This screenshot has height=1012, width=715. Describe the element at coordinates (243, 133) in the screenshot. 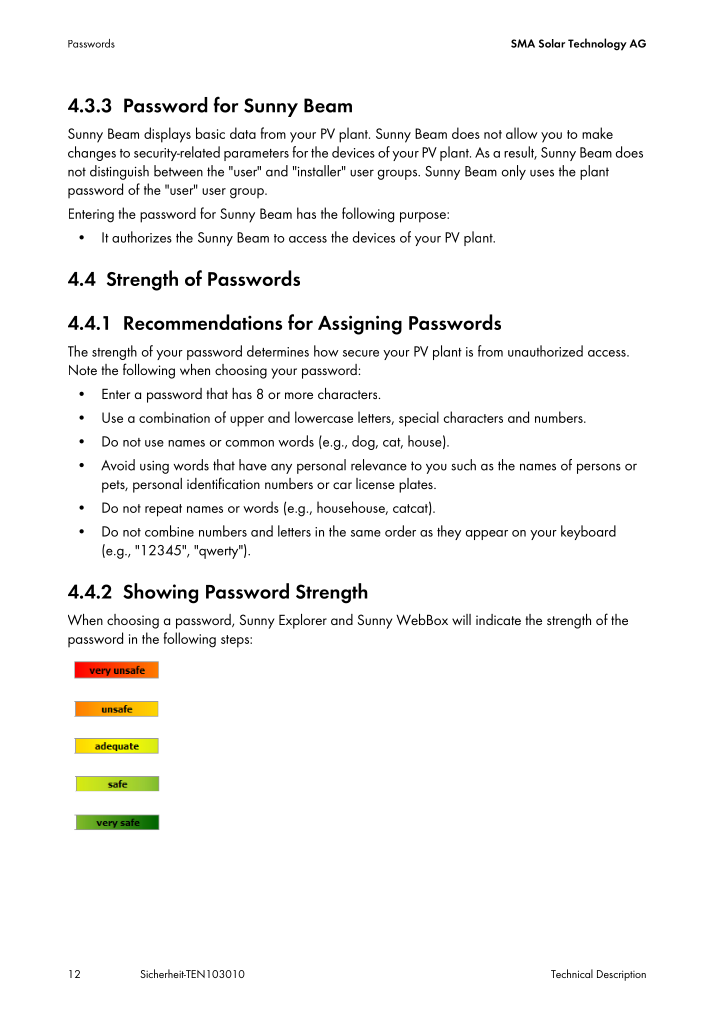

I see `data` at that location.
